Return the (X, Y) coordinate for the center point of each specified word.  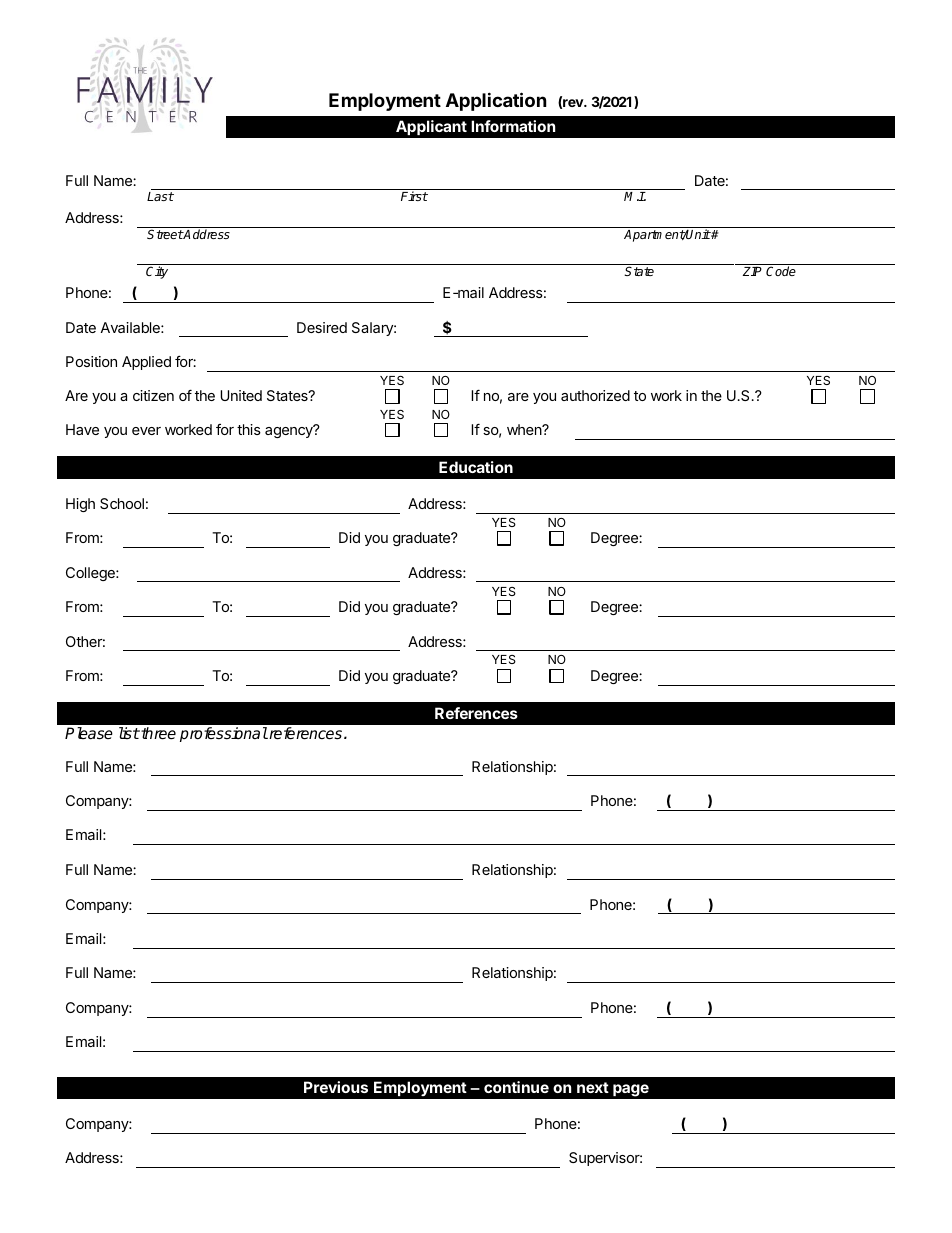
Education (476, 467)
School (122, 503)
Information (513, 126)
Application (496, 101)
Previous (336, 1087)
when (525, 429)
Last (160, 196)
